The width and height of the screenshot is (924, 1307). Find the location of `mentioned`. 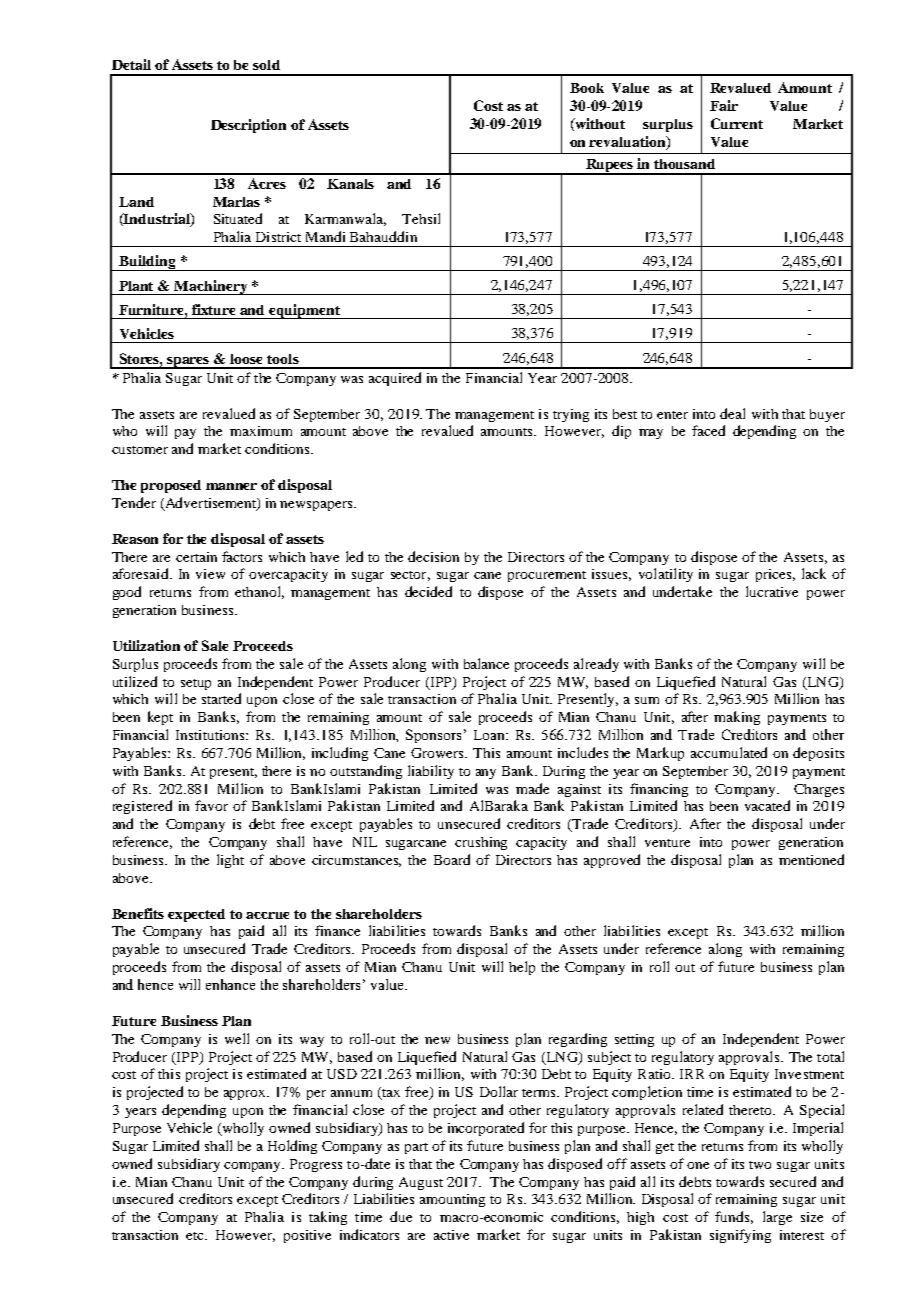

mentioned is located at coordinates (811, 859).
